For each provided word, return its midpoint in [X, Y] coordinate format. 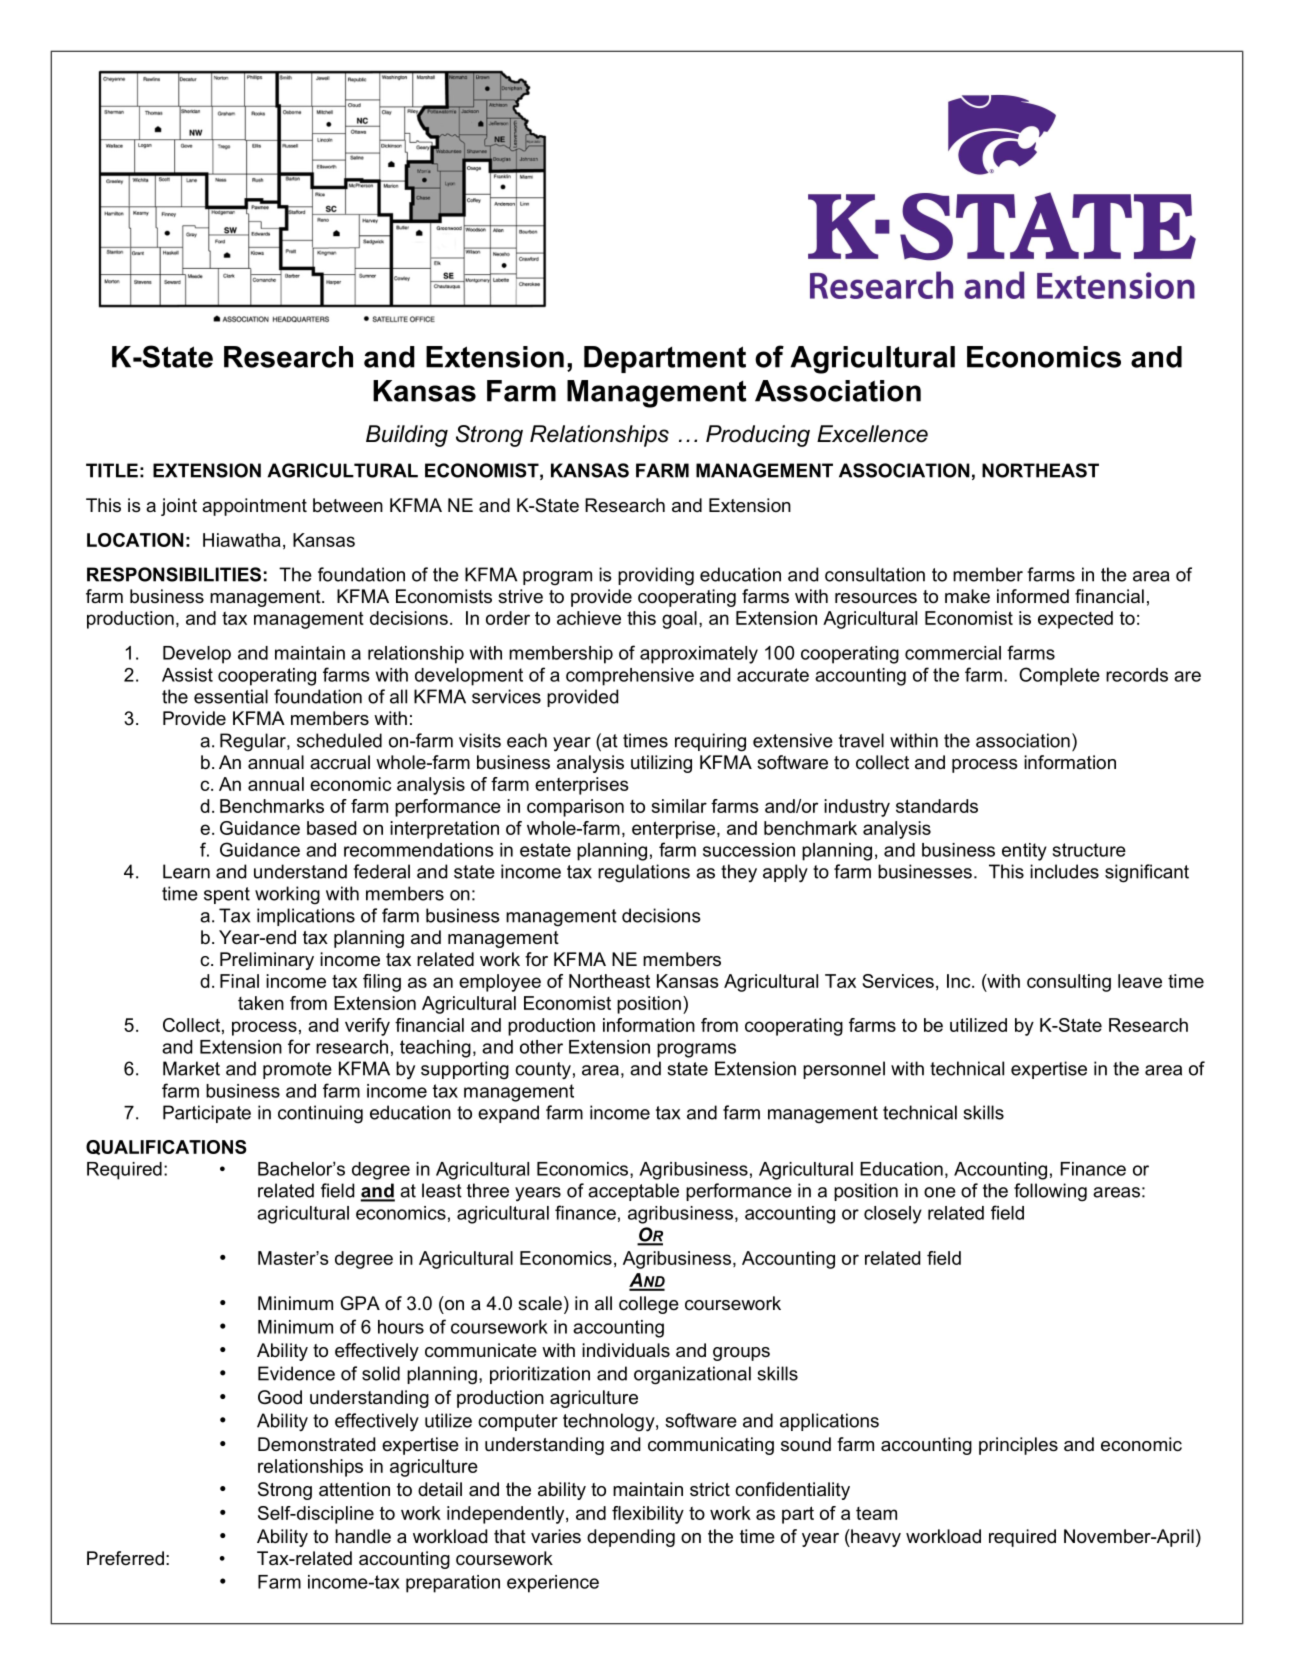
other [541, 1047]
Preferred [125, 1558]
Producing [758, 436]
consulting [1069, 983]
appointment [254, 507]
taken [261, 1003]
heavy [875, 1538]
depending [631, 1538]
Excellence [872, 434]
